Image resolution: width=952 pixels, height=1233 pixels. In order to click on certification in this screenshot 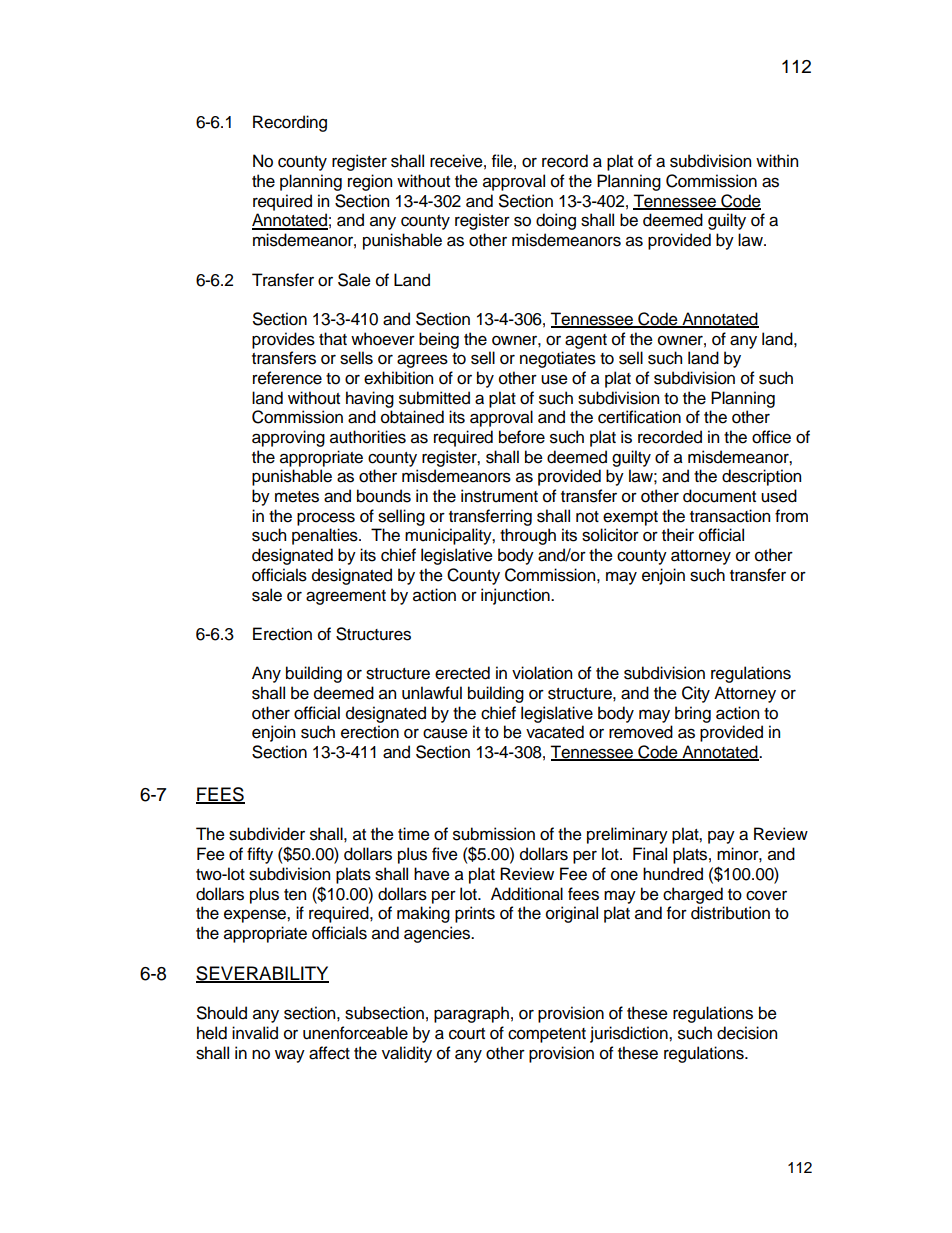, I will do `click(639, 417)`.
